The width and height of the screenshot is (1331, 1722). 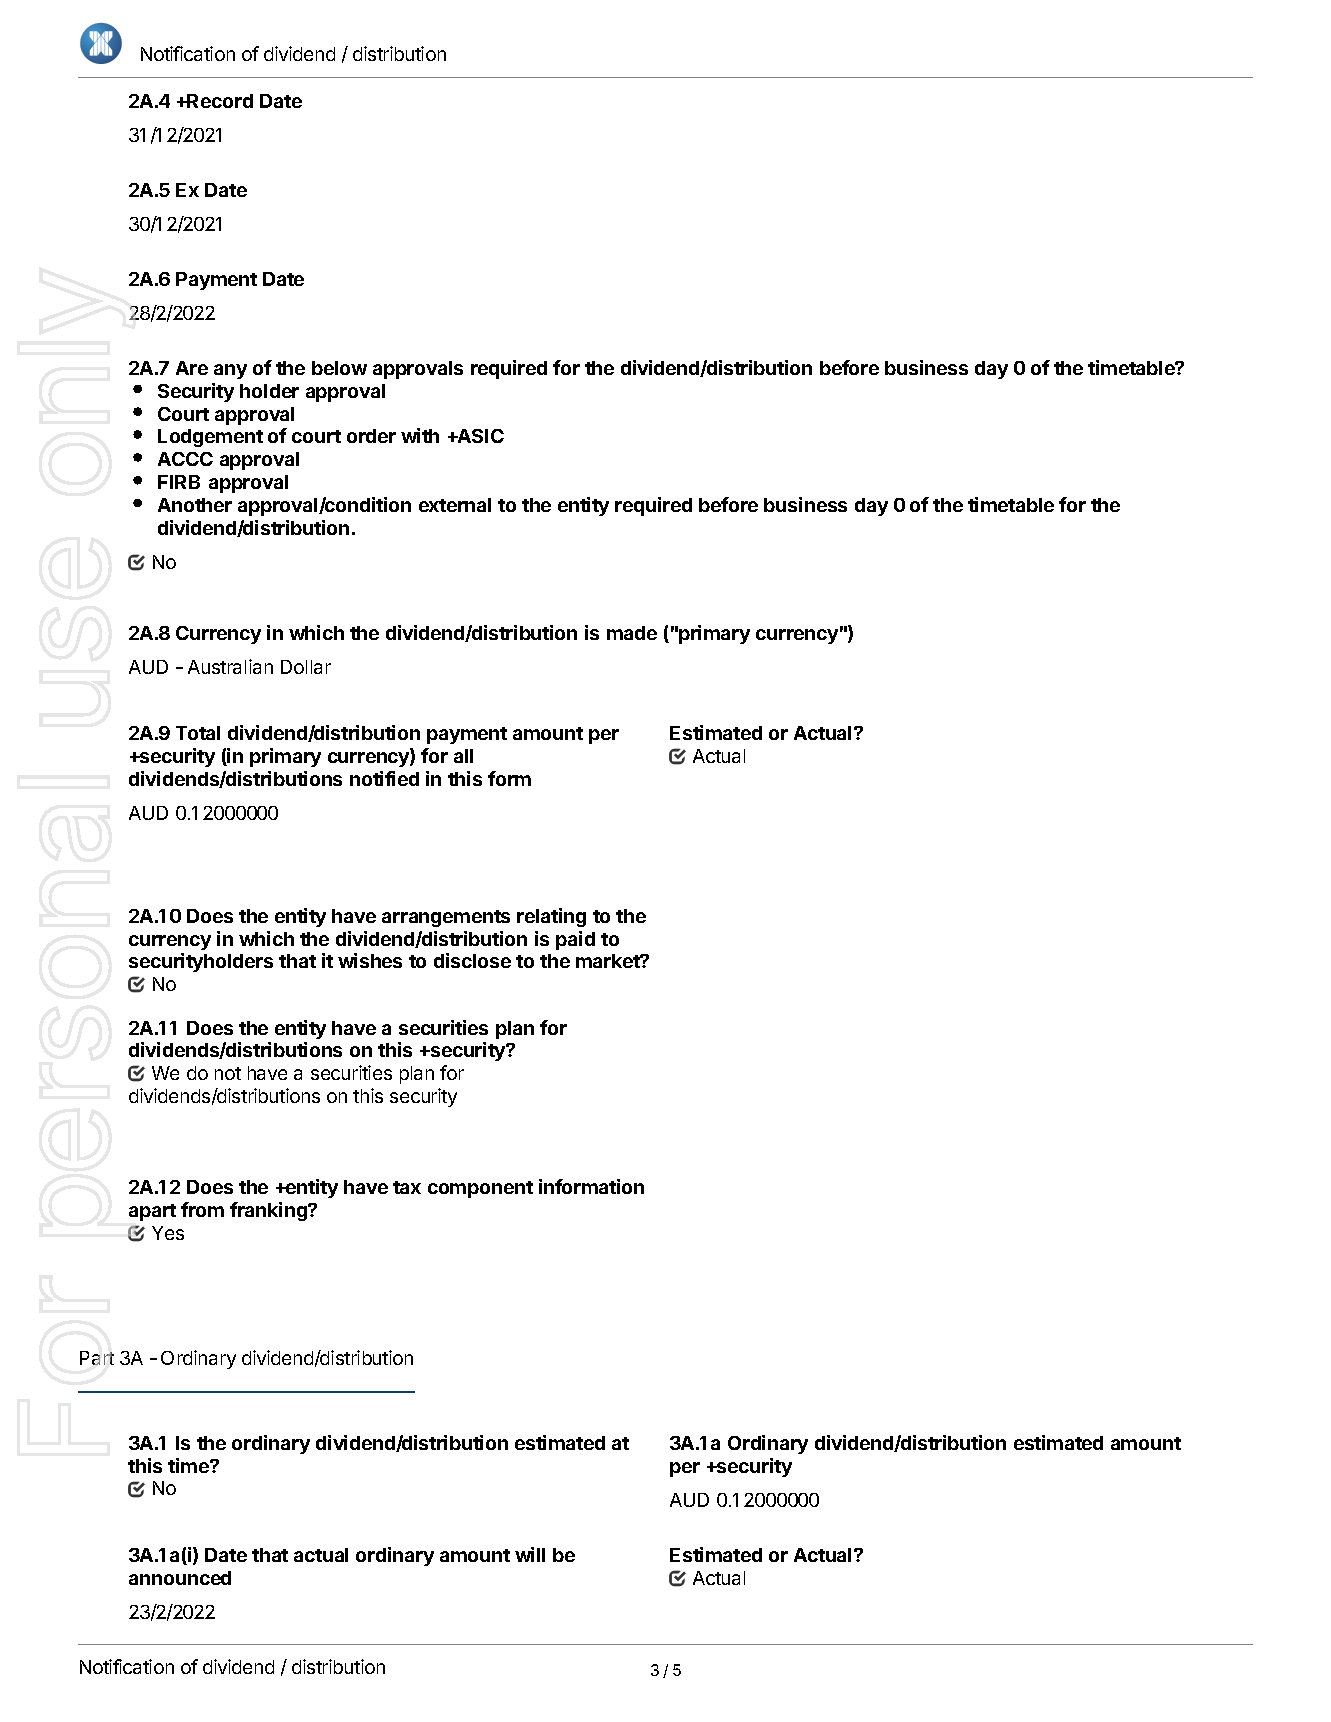 What do you see at coordinates (230, 666) in the screenshot?
I see `Australian` at bounding box center [230, 666].
